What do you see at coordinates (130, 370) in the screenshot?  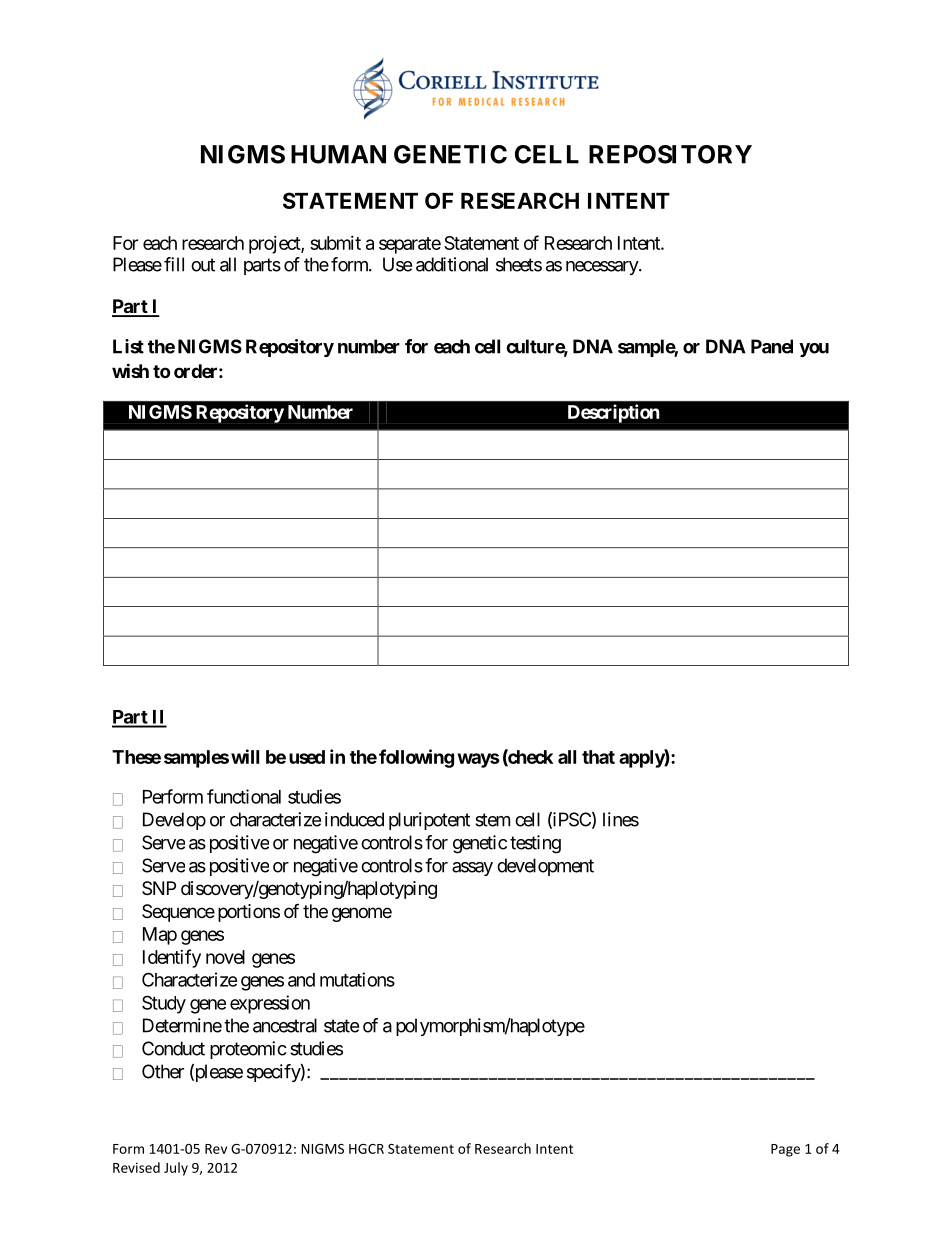 I see `wish` at bounding box center [130, 370].
